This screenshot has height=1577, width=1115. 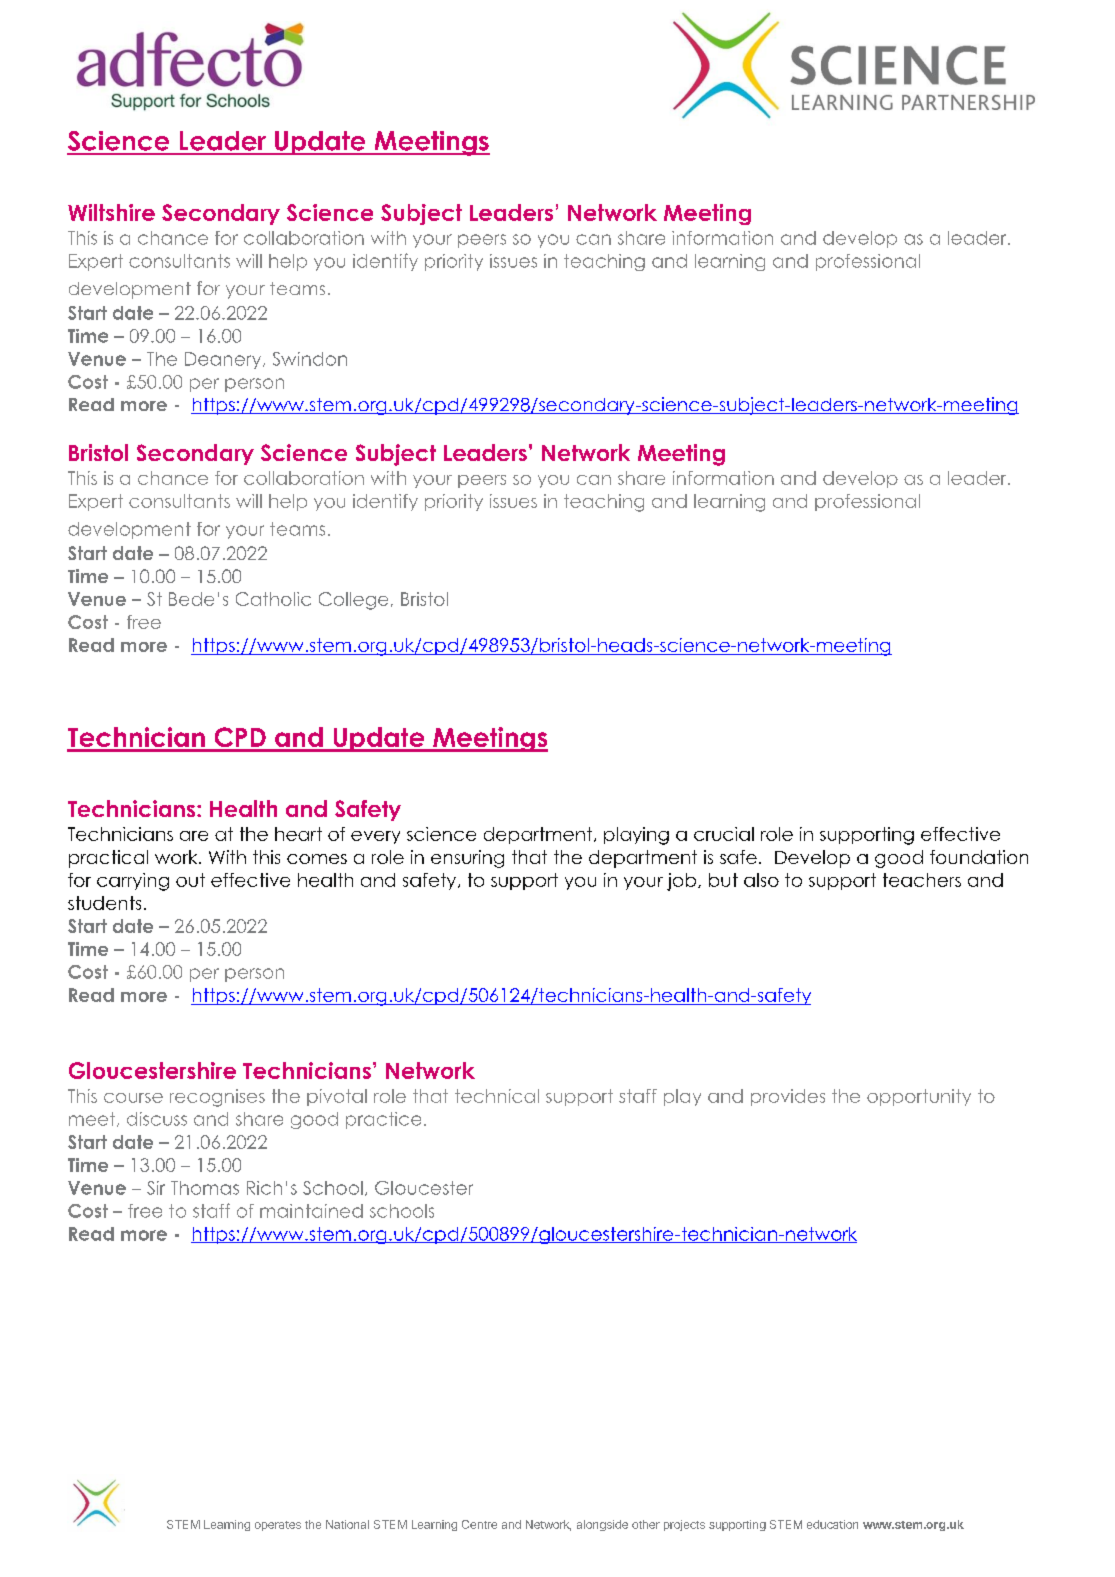 What do you see at coordinates (375, 837) in the screenshot?
I see `every` at bounding box center [375, 837].
